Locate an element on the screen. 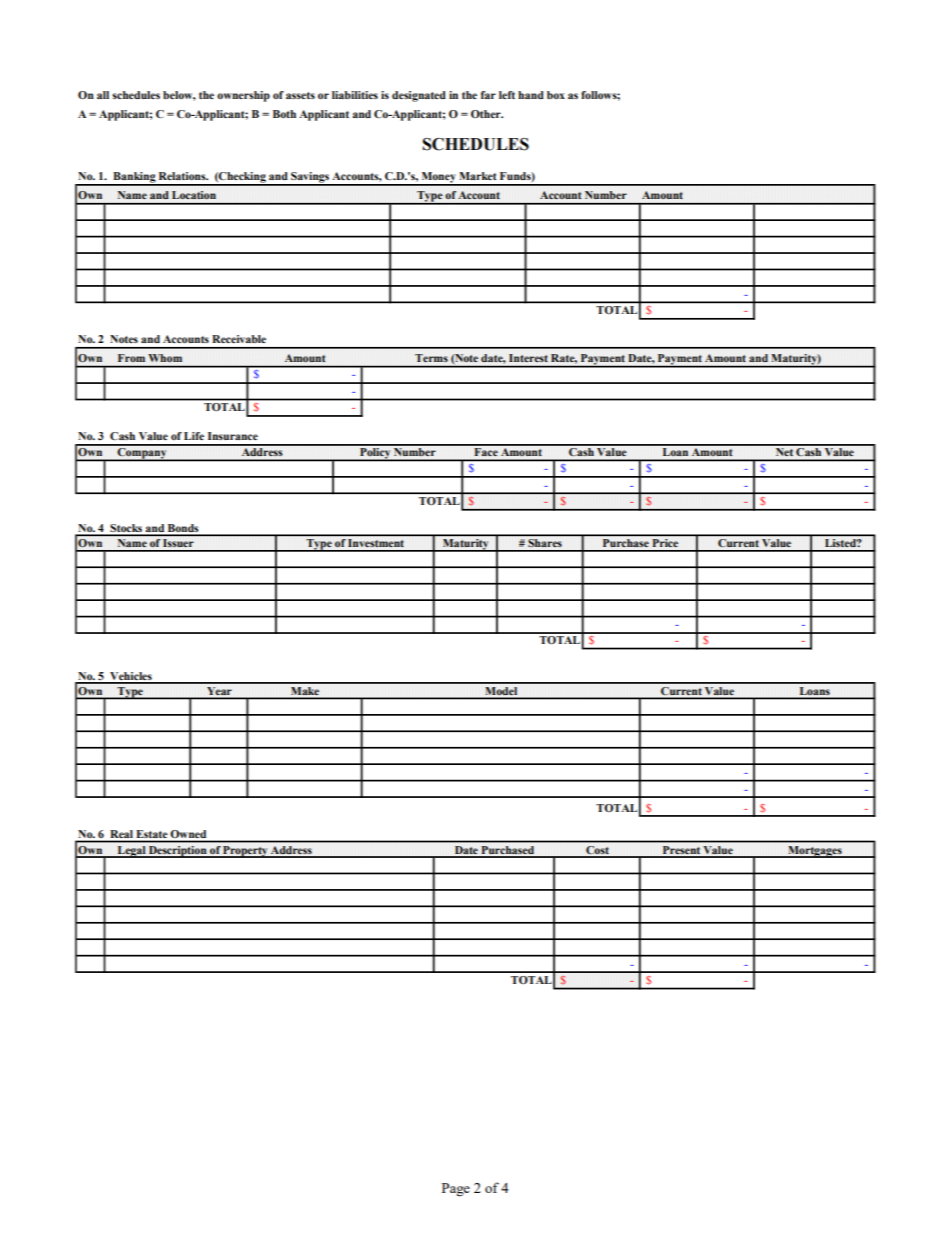 The image size is (952, 1233). Page is located at coordinates (456, 1190).
